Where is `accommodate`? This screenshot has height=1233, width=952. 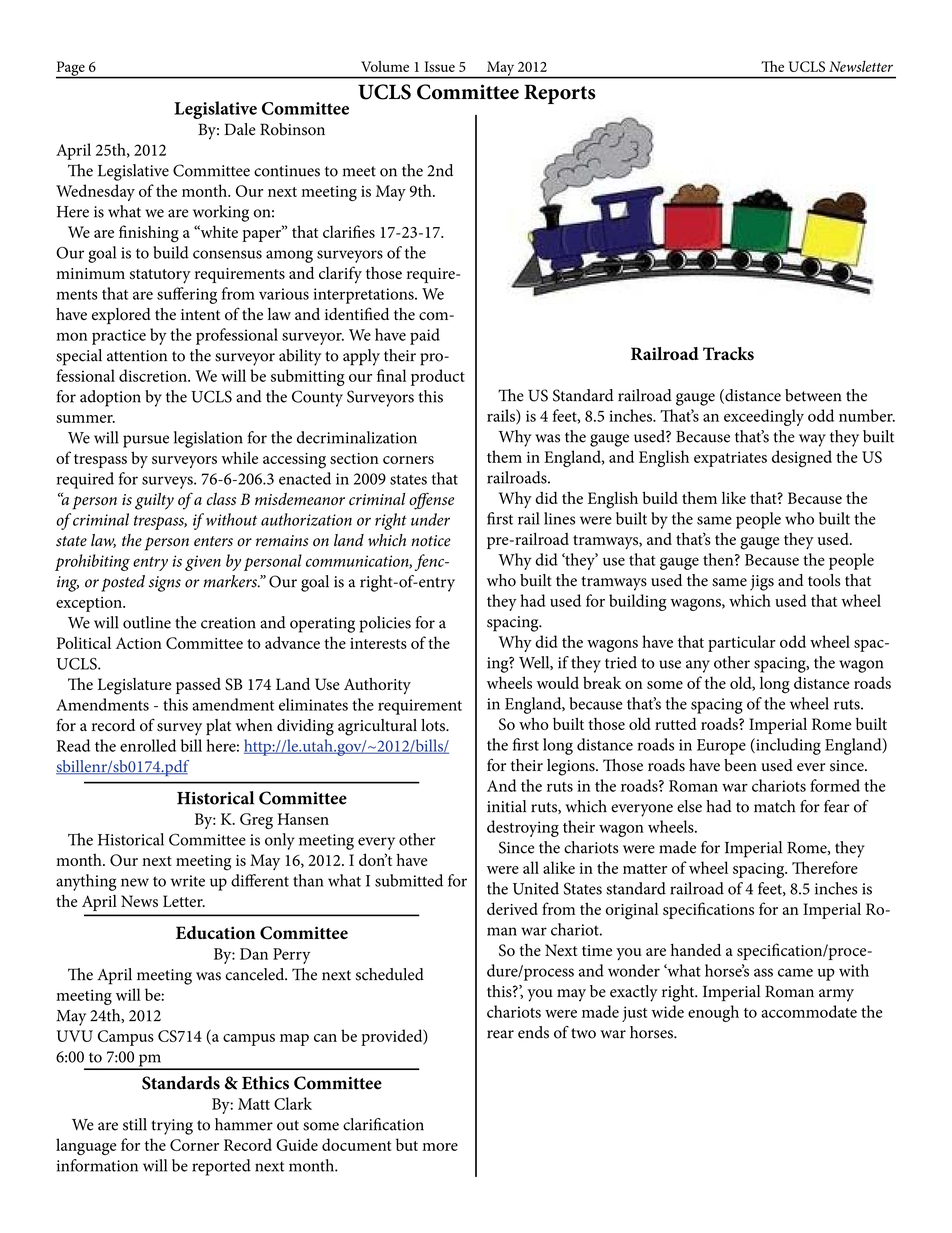 accommodate is located at coordinates (809, 1011).
